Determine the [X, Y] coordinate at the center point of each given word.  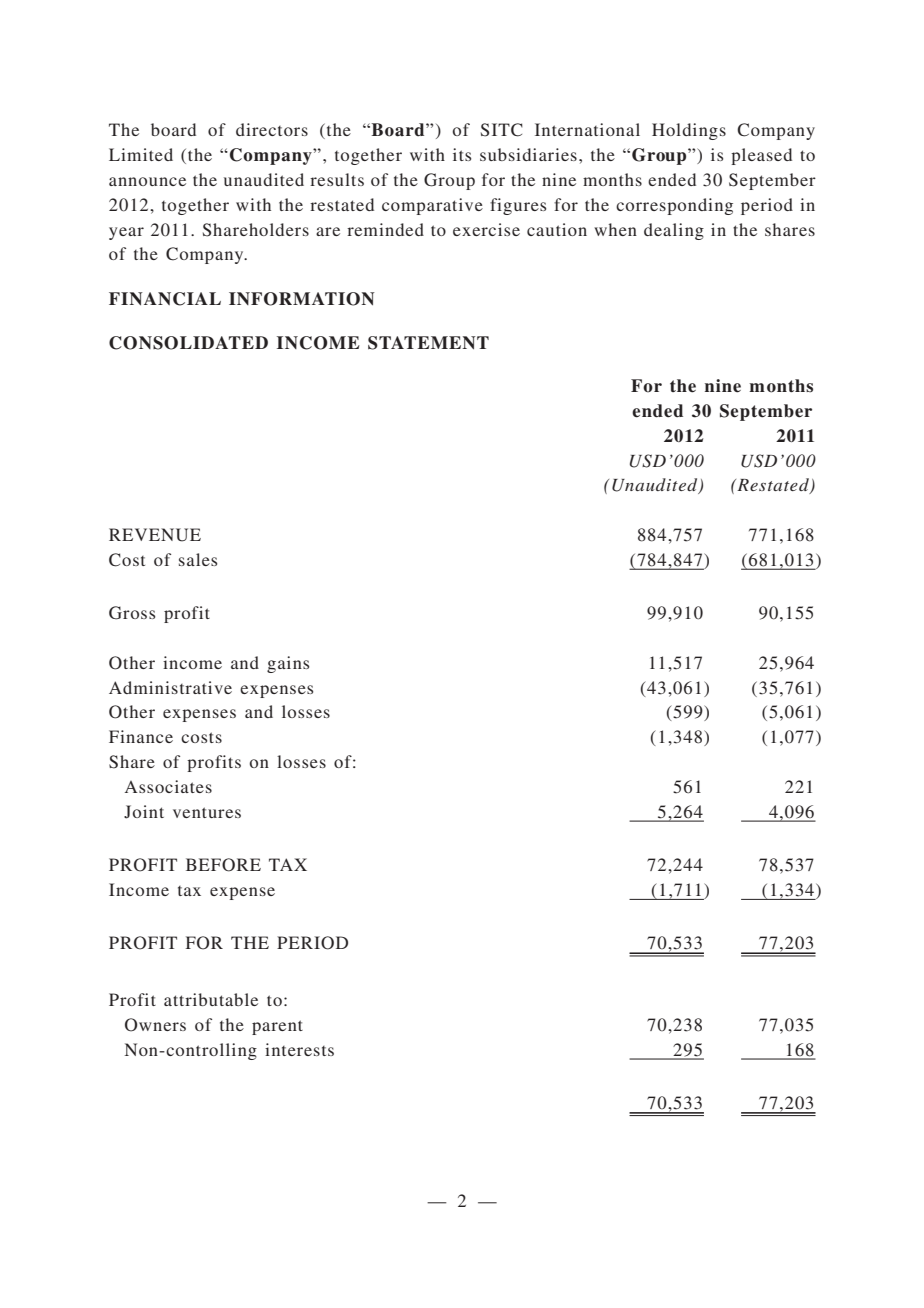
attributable [211, 999]
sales [198, 559]
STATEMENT [428, 343]
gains [288, 664]
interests [299, 1049]
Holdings [689, 131]
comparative [432, 206]
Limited [141, 154]
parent [277, 1027]
